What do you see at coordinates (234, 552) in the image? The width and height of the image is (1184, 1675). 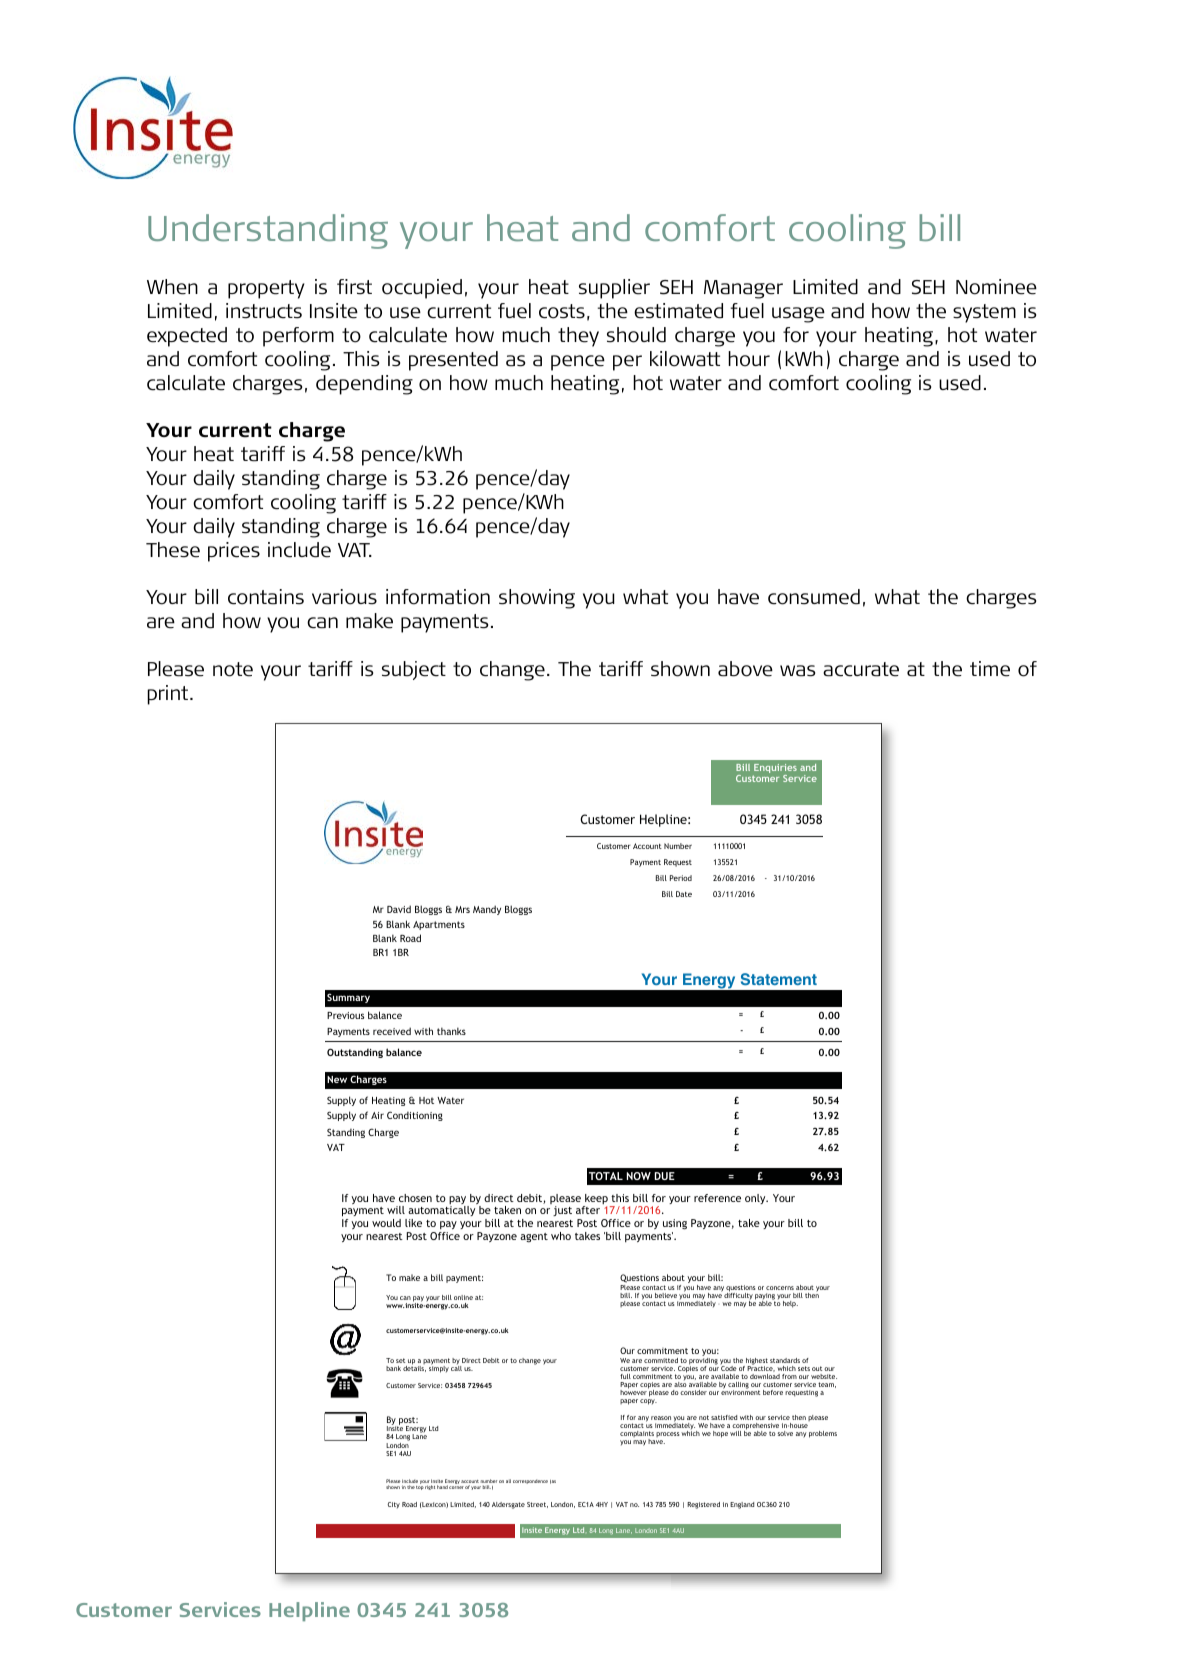 I see `prices` at bounding box center [234, 552].
